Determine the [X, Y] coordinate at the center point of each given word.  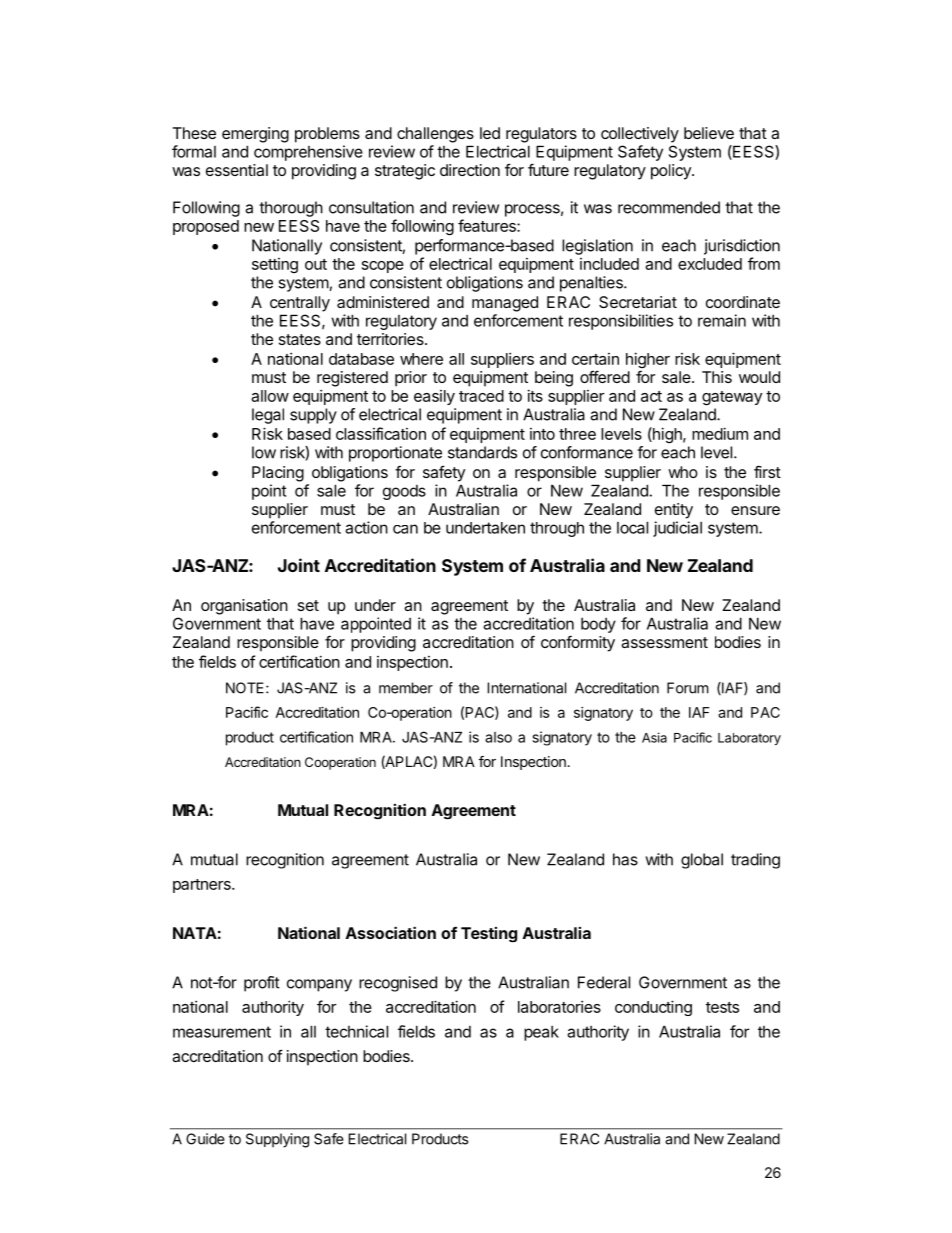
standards [482, 452]
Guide [205, 1139]
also [498, 737]
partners [203, 886]
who [683, 472]
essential [237, 170]
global [702, 861]
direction [470, 170]
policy [672, 172]
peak [541, 1033]
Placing [278, 474]
